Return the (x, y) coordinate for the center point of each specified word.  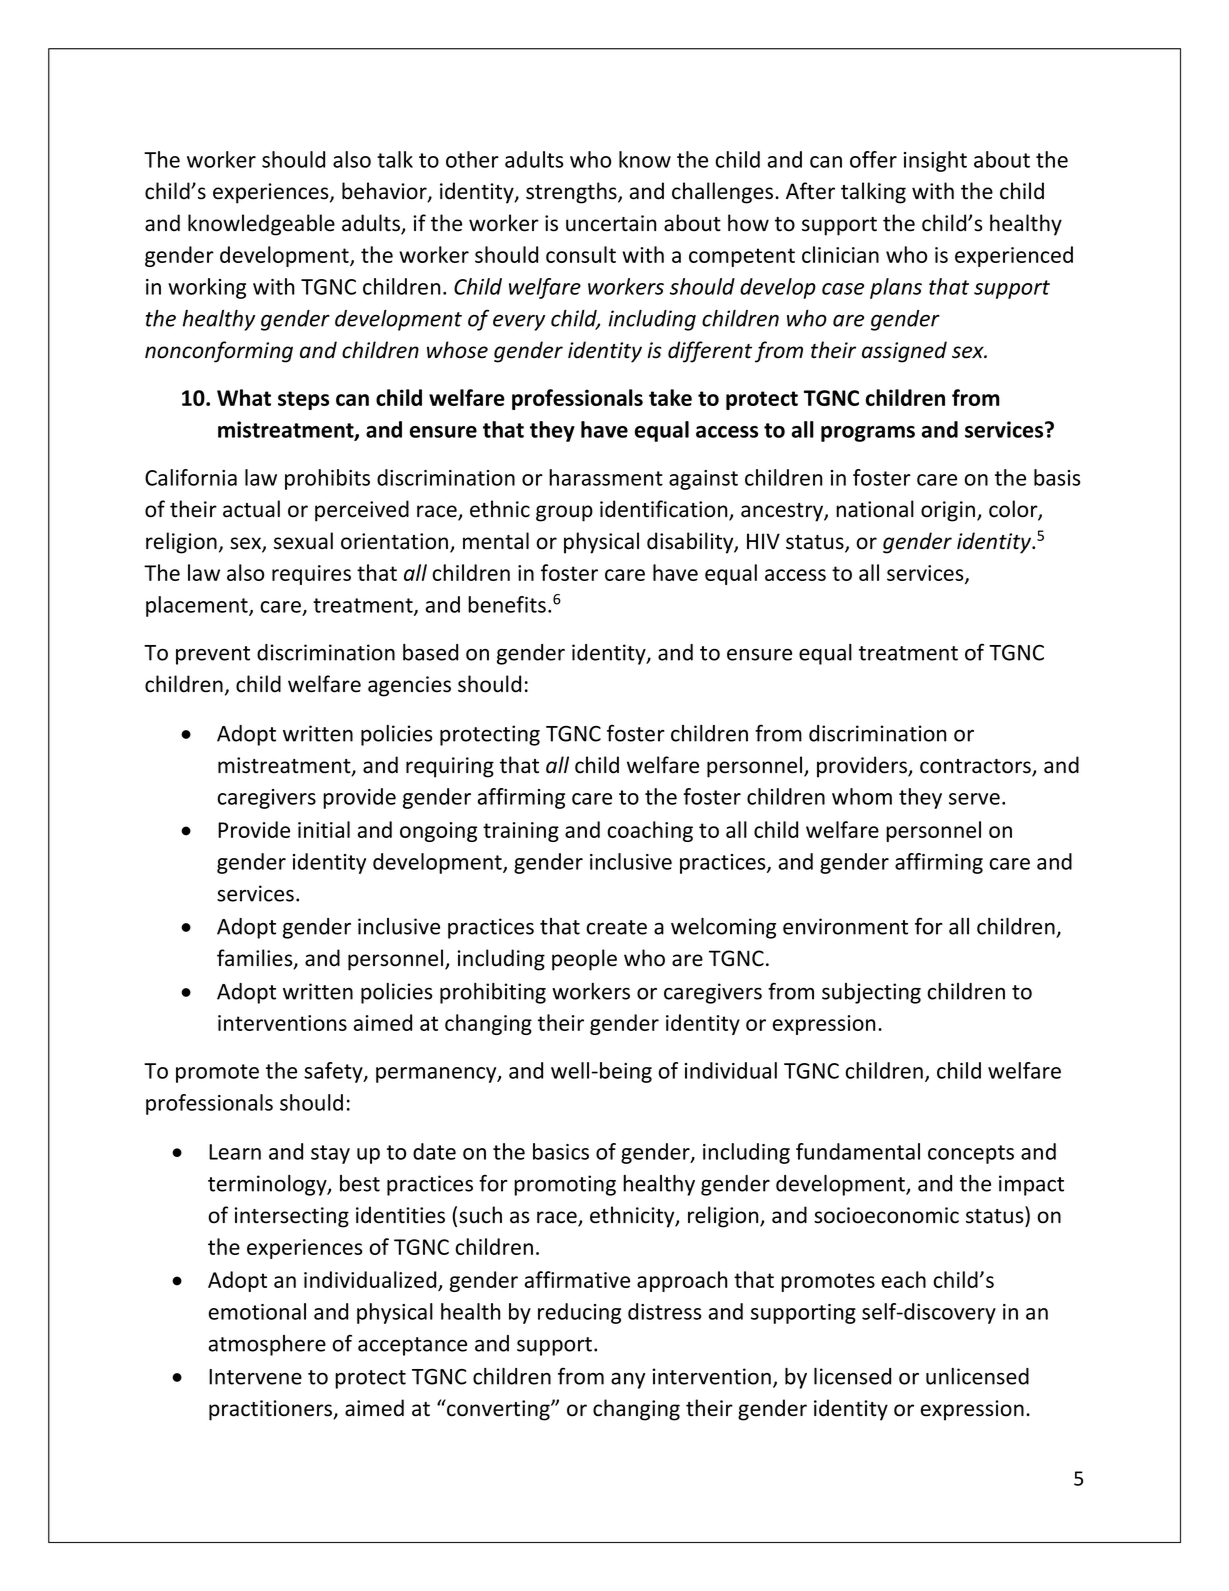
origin (948, 511)
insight (935, 161)
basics (561, 1151)
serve (974, 799)
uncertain (611, 223)
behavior (385, 192)
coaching (650, 831)
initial (324, 829)
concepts (971, 1154)
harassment (606, 477)
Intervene (255, 1377)
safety (334, 1072)
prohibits (327, 479)
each (904, 1279)
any (628, 1381)
